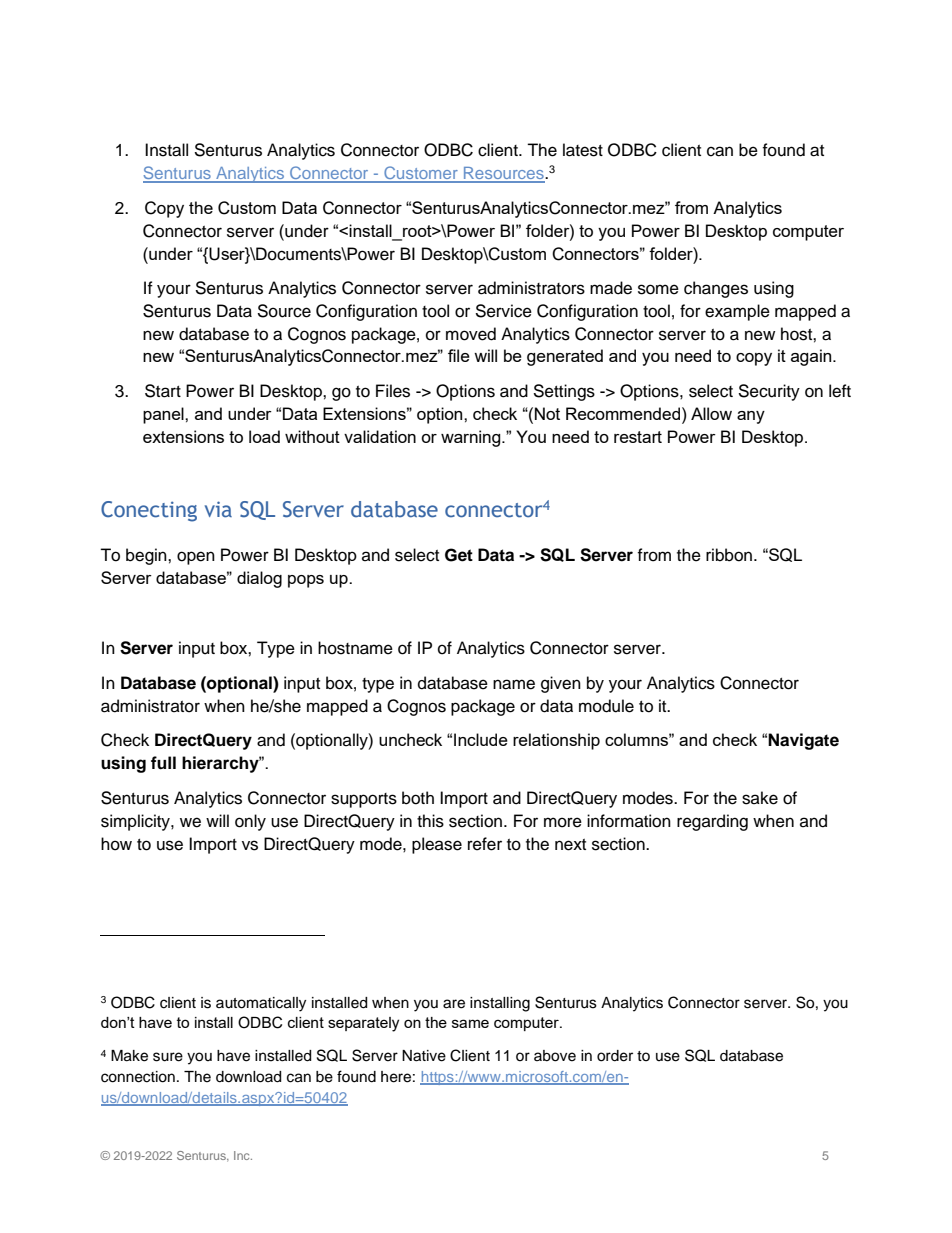 Image resolution: width=952 pixels, height=1233 pixels. Describe the element at coordinates (472, 438) in the screenshot. I see `warning` at that location.
